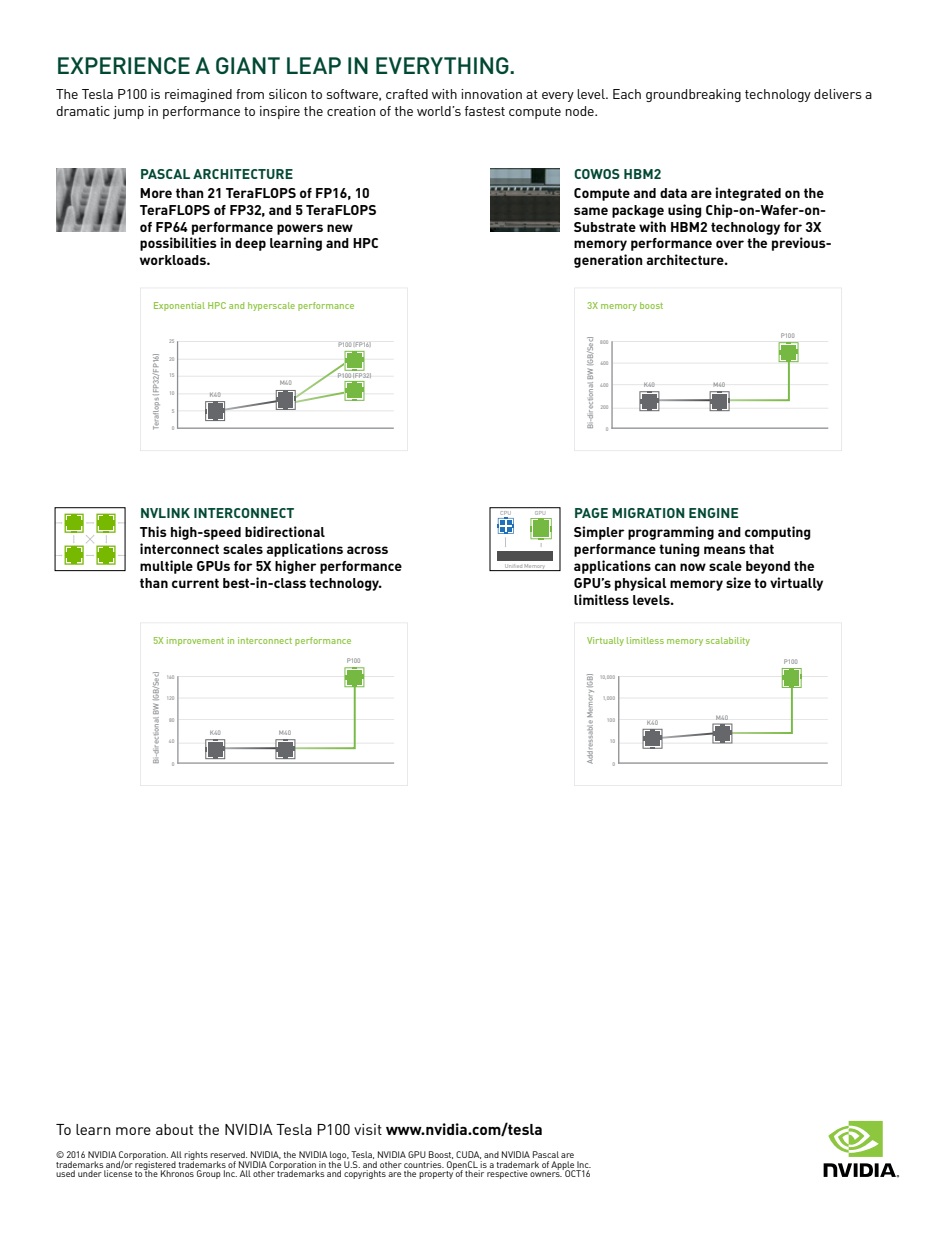  What do you see at coordinates (693, 95) in the screenshot?
I see `groundbreaking` at bounding box center [693, 95].
